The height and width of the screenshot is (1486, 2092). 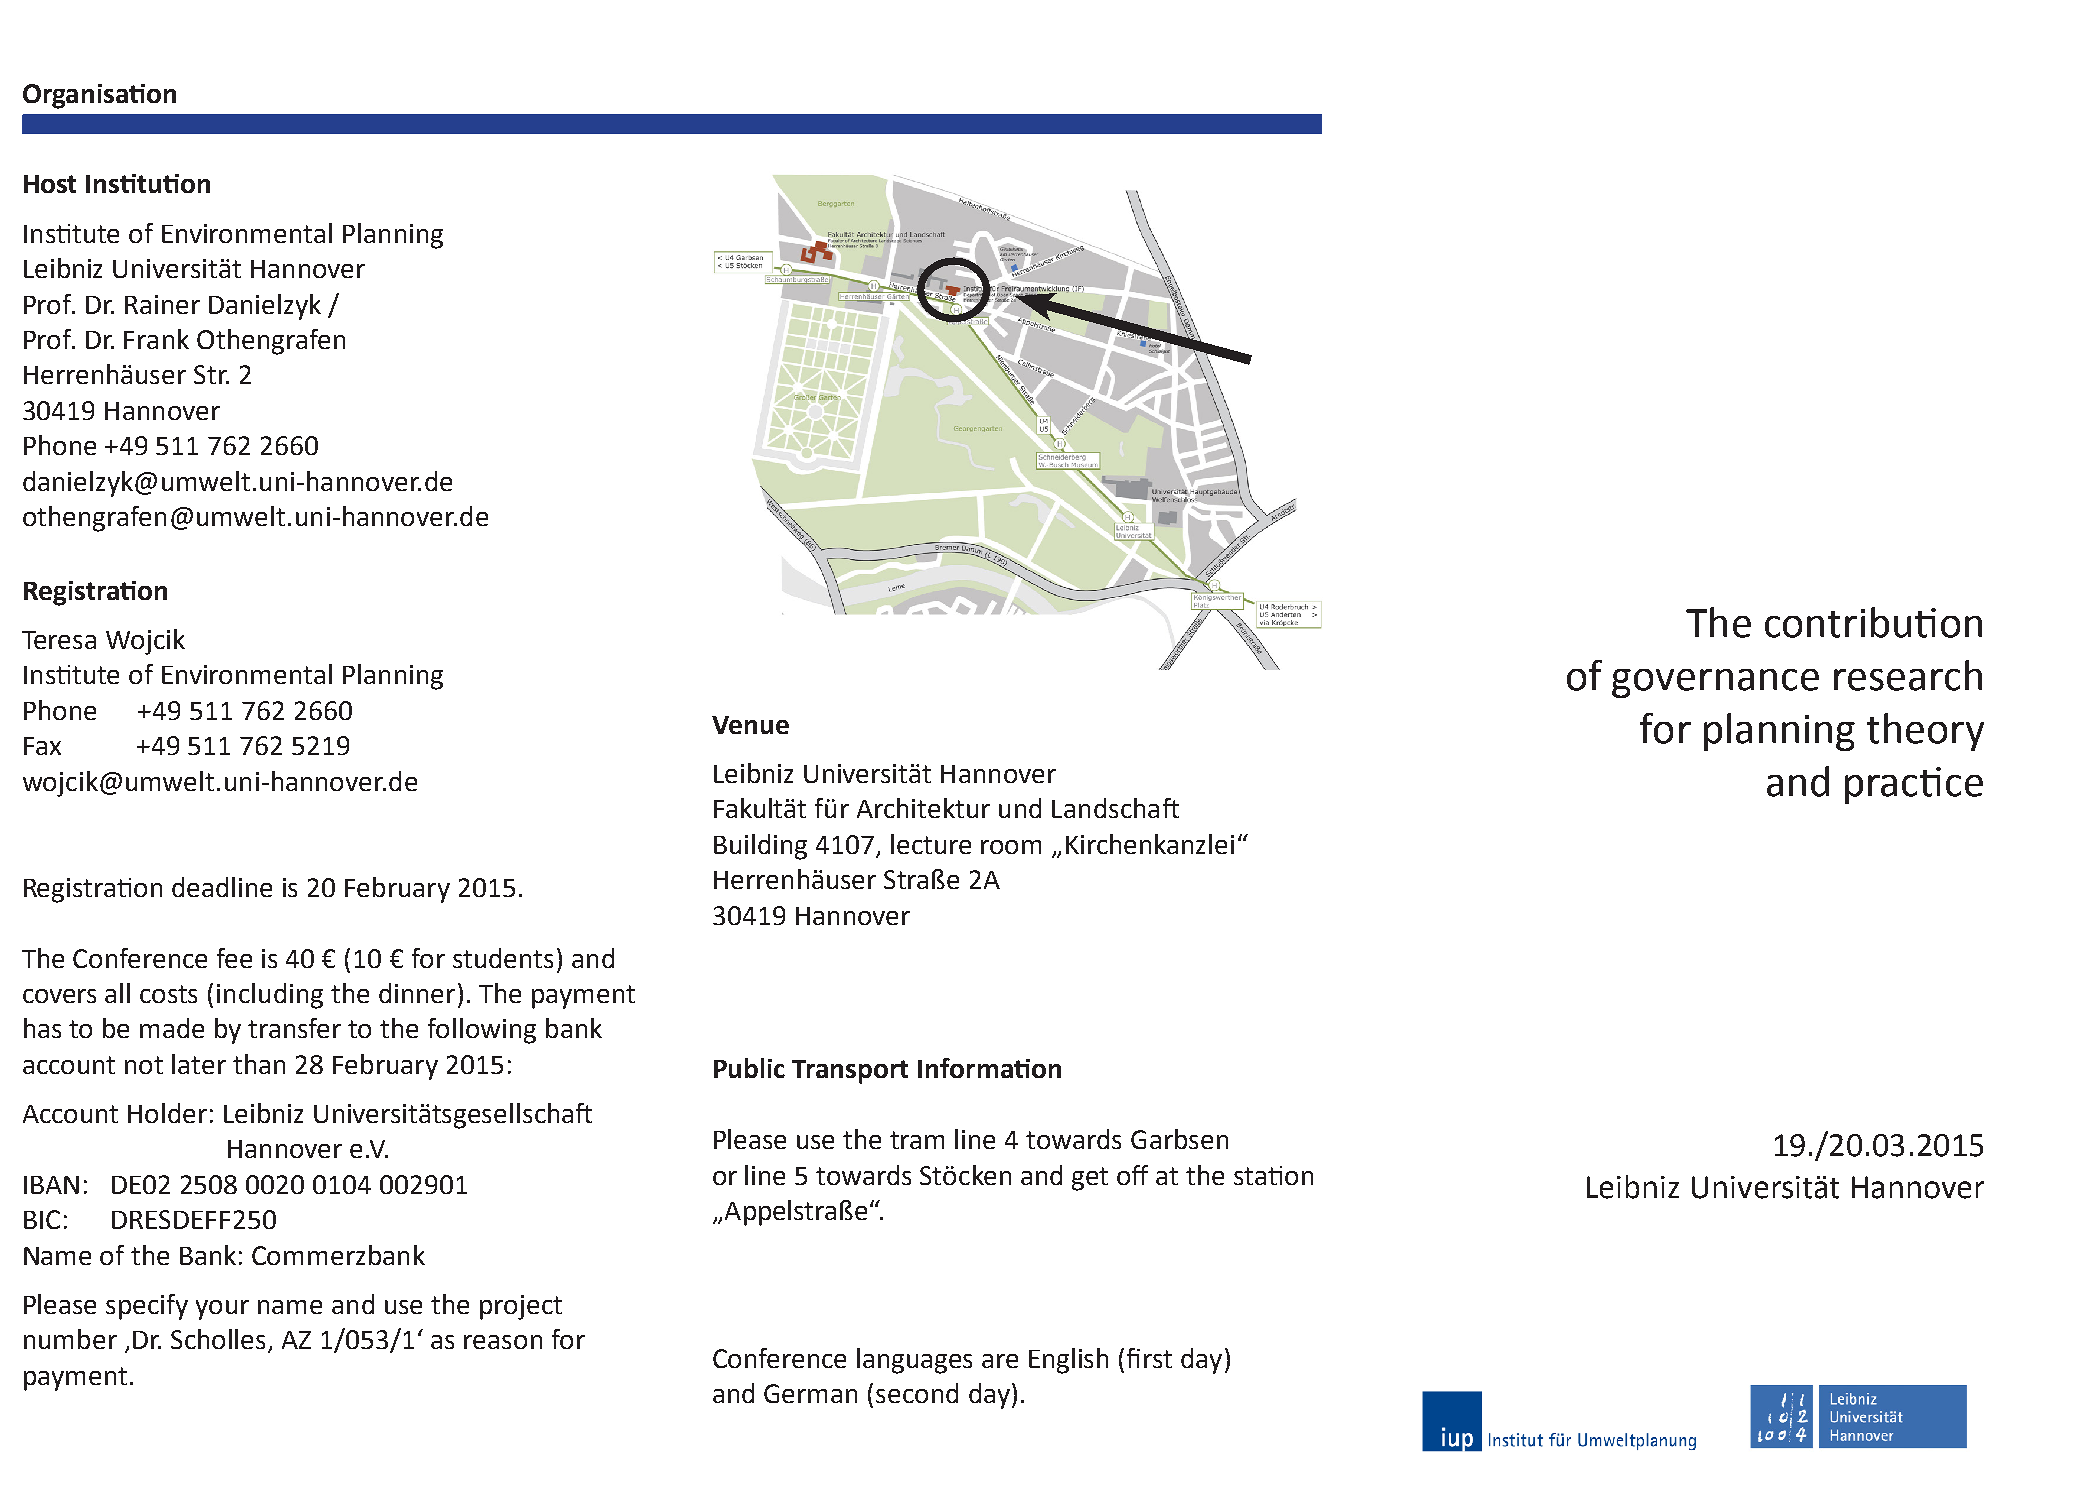 What do you see at coordinates (1715, 683) in the screenshot?
I see `governance` at bounding box center [1715, 683].
